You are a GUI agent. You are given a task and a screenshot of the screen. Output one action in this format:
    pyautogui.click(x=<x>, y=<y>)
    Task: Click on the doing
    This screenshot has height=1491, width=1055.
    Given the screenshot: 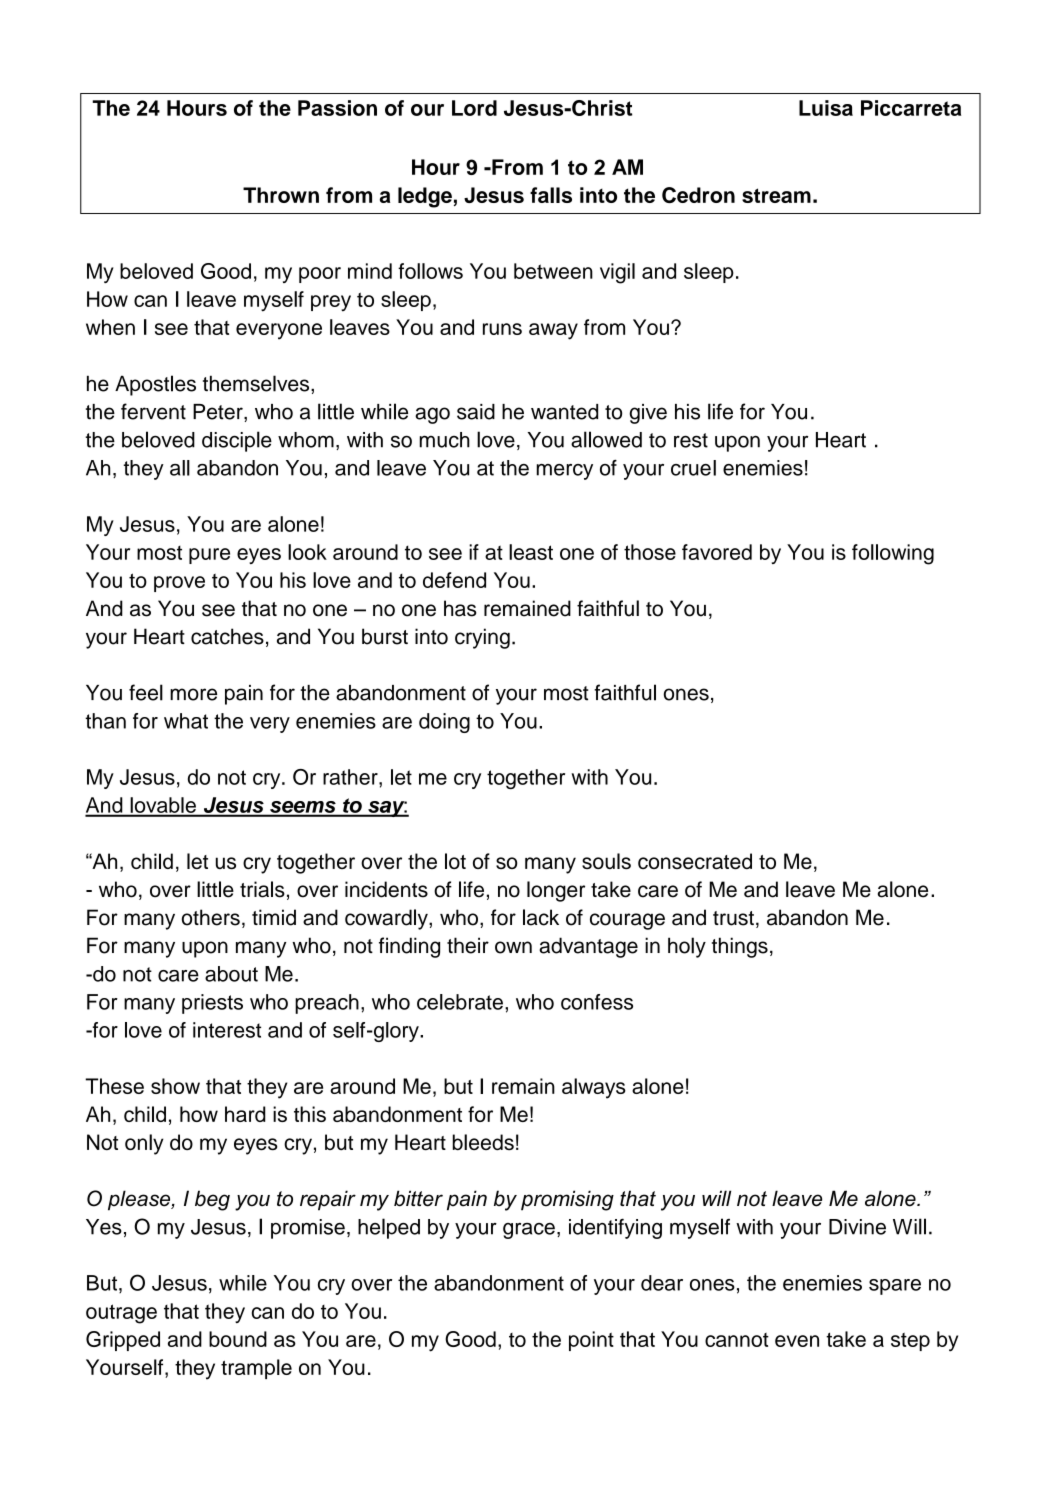 What is the action you would take?
    pyautogui.click(x=444, y=723)
